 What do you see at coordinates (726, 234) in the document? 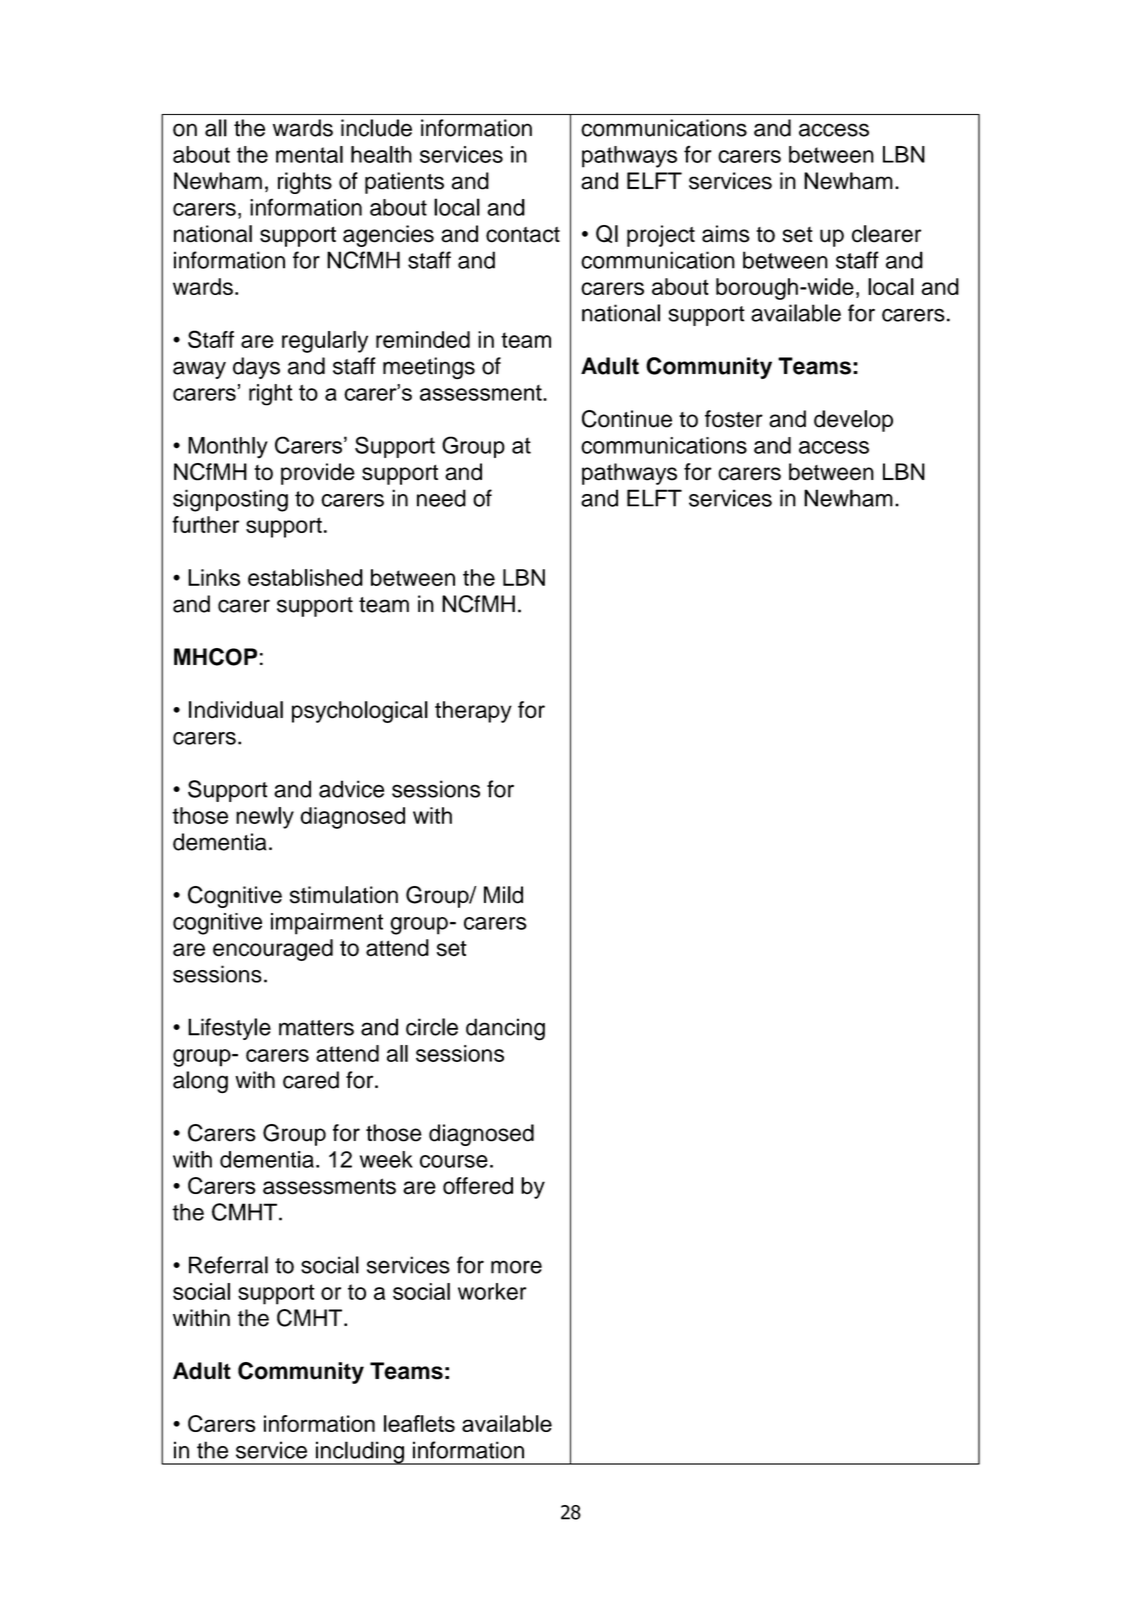
I see `aims` at bounding box center [726, 234].
